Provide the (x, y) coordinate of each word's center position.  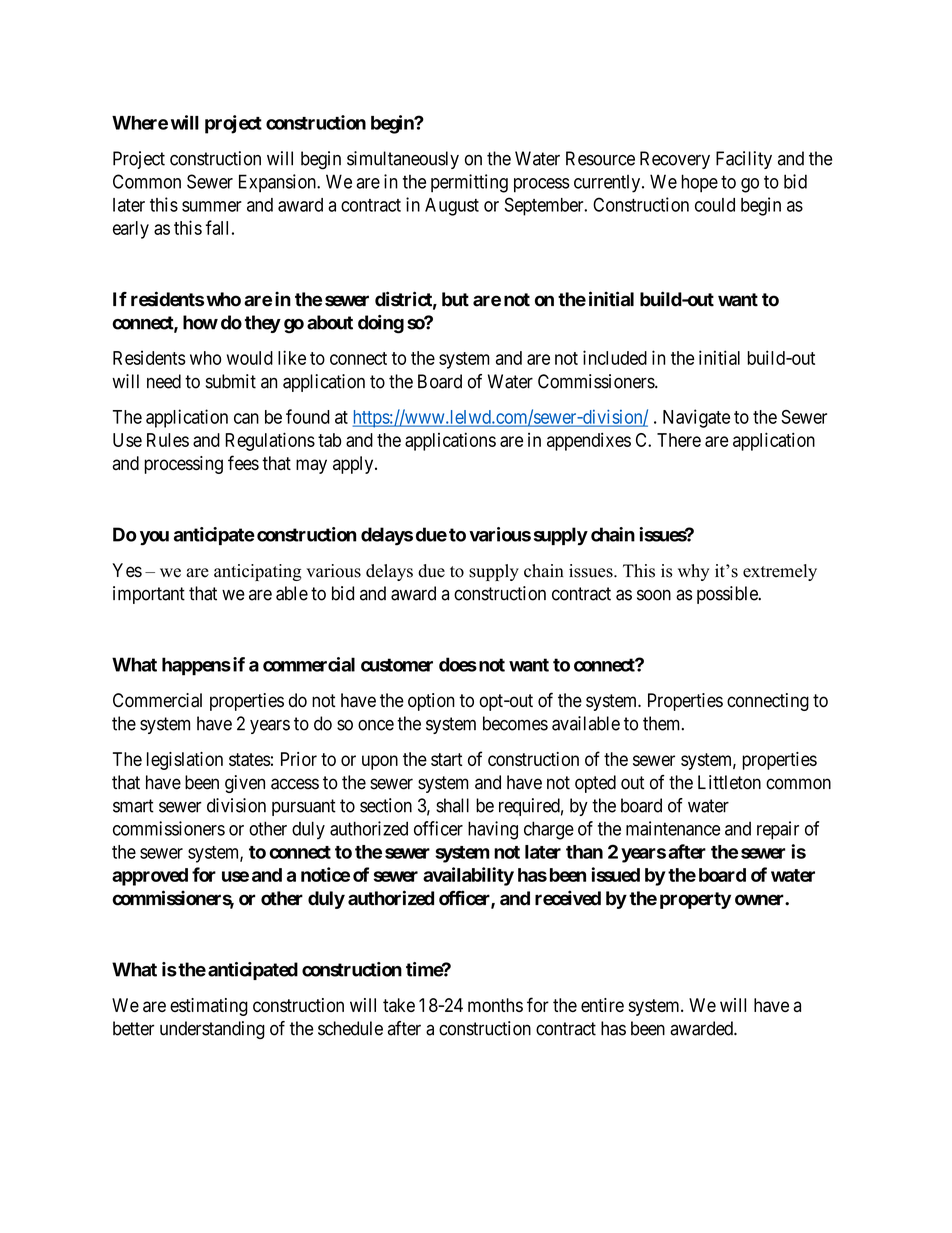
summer (212, 206)
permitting (469, 183)
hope (699, 183)
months (495, 1005)
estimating (209, 1007)
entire (602, 1005)
